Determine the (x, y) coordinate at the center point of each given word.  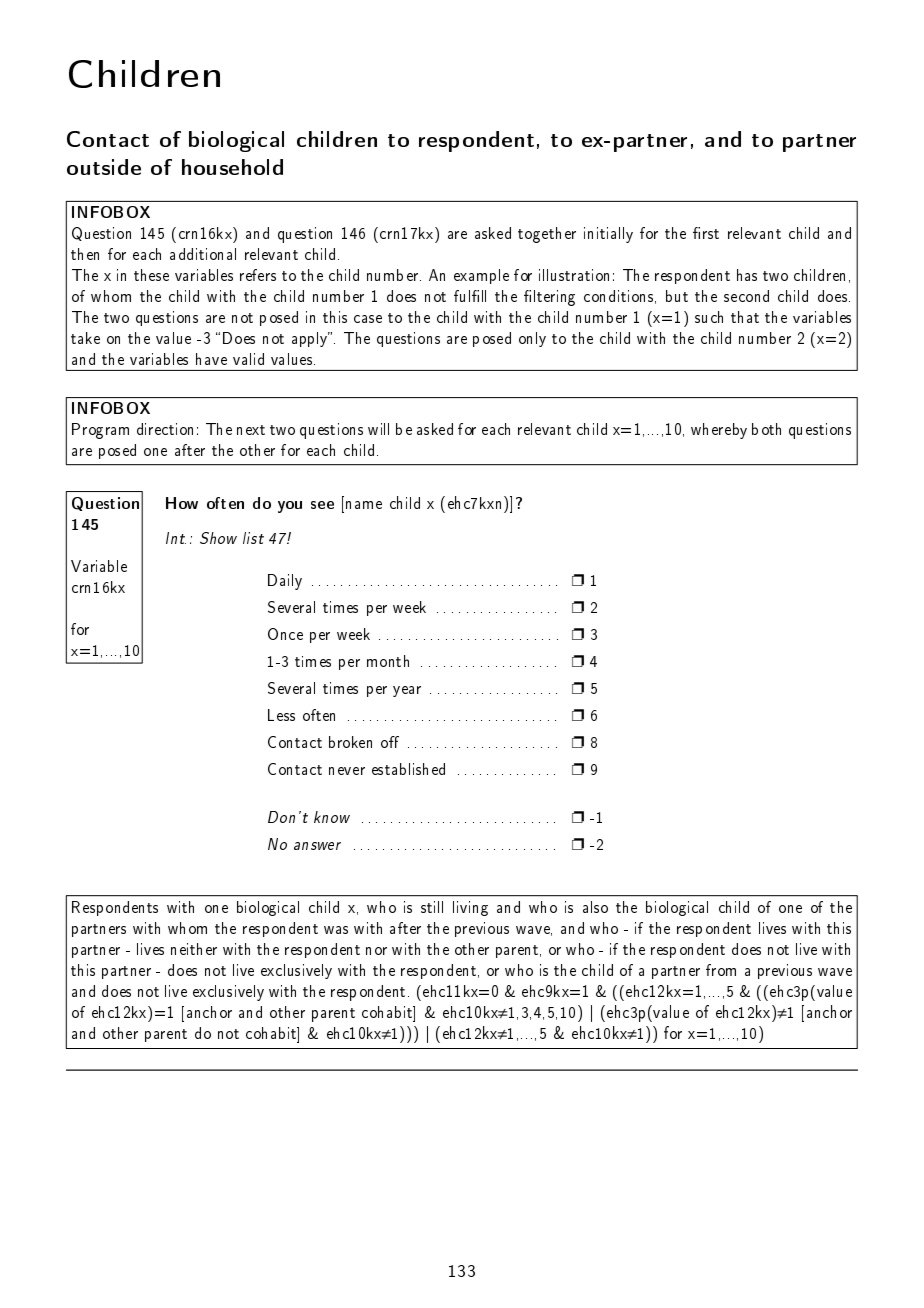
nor (376, 951)
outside (104, 167)
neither (194, 949)
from (721, 970)
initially (608, 235)
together (547, 235)
